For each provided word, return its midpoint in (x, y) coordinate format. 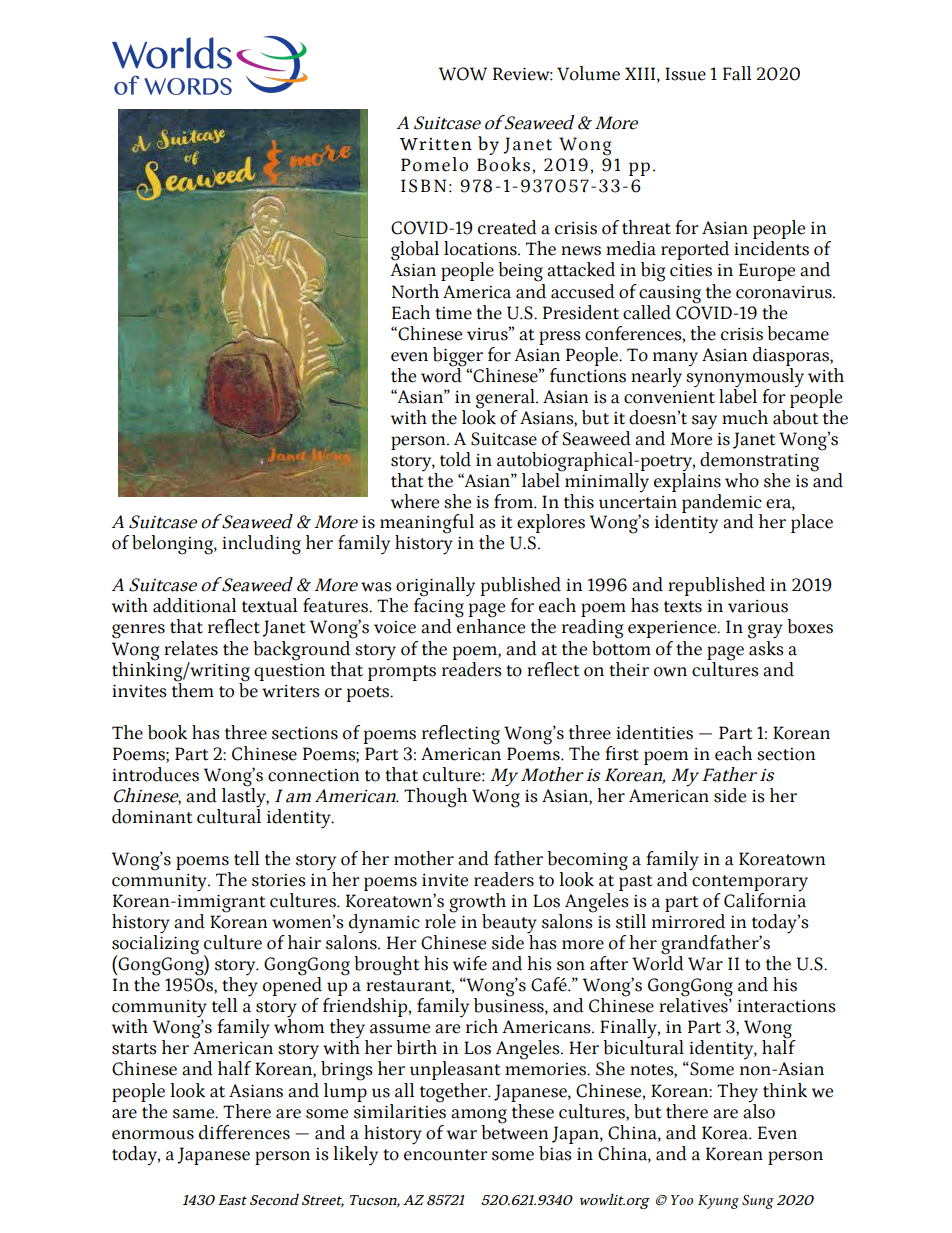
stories (279, 880)
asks (766, 647)
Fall (737, 73)
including (261, 545)
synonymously (745, 376)
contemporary (750, 884)
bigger (458, 357)
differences (244, 1132)
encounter (446, 1155)
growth (477, 904)
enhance (491, 625)
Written (436, 144)
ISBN (423, 186)
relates (191, 648)
